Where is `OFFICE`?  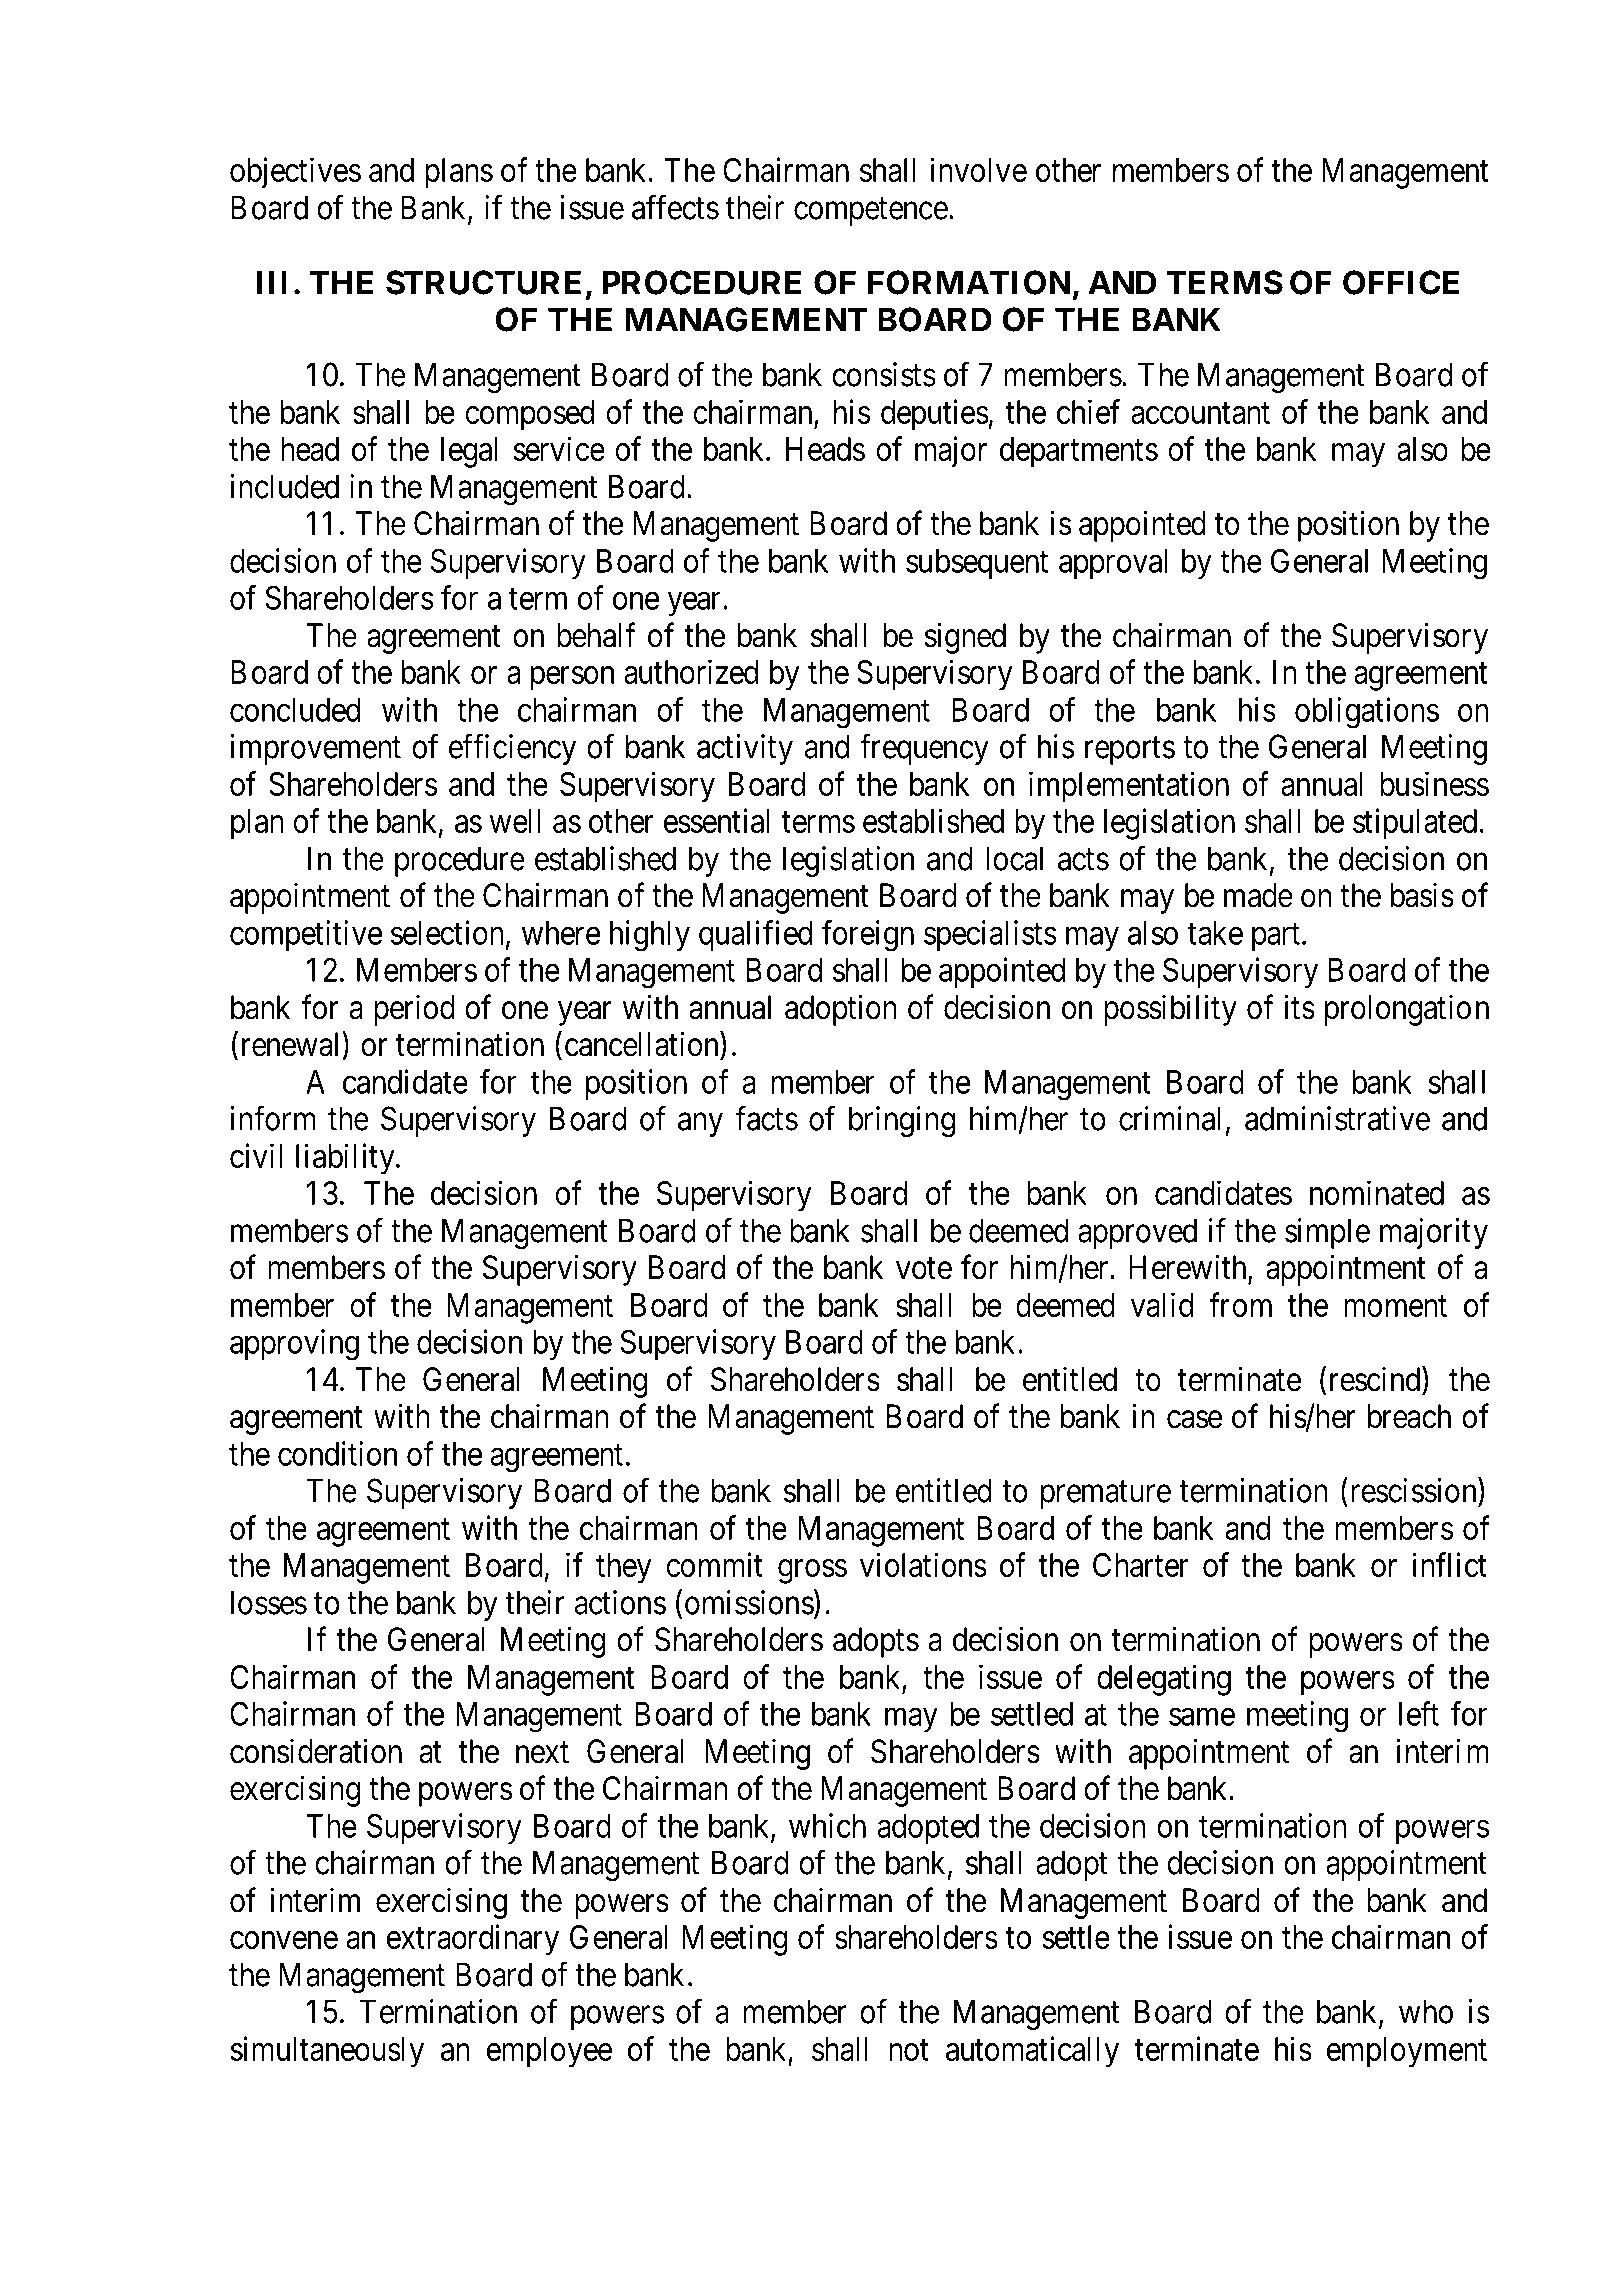
OFFICE is located at coordinates (1401, 282).
